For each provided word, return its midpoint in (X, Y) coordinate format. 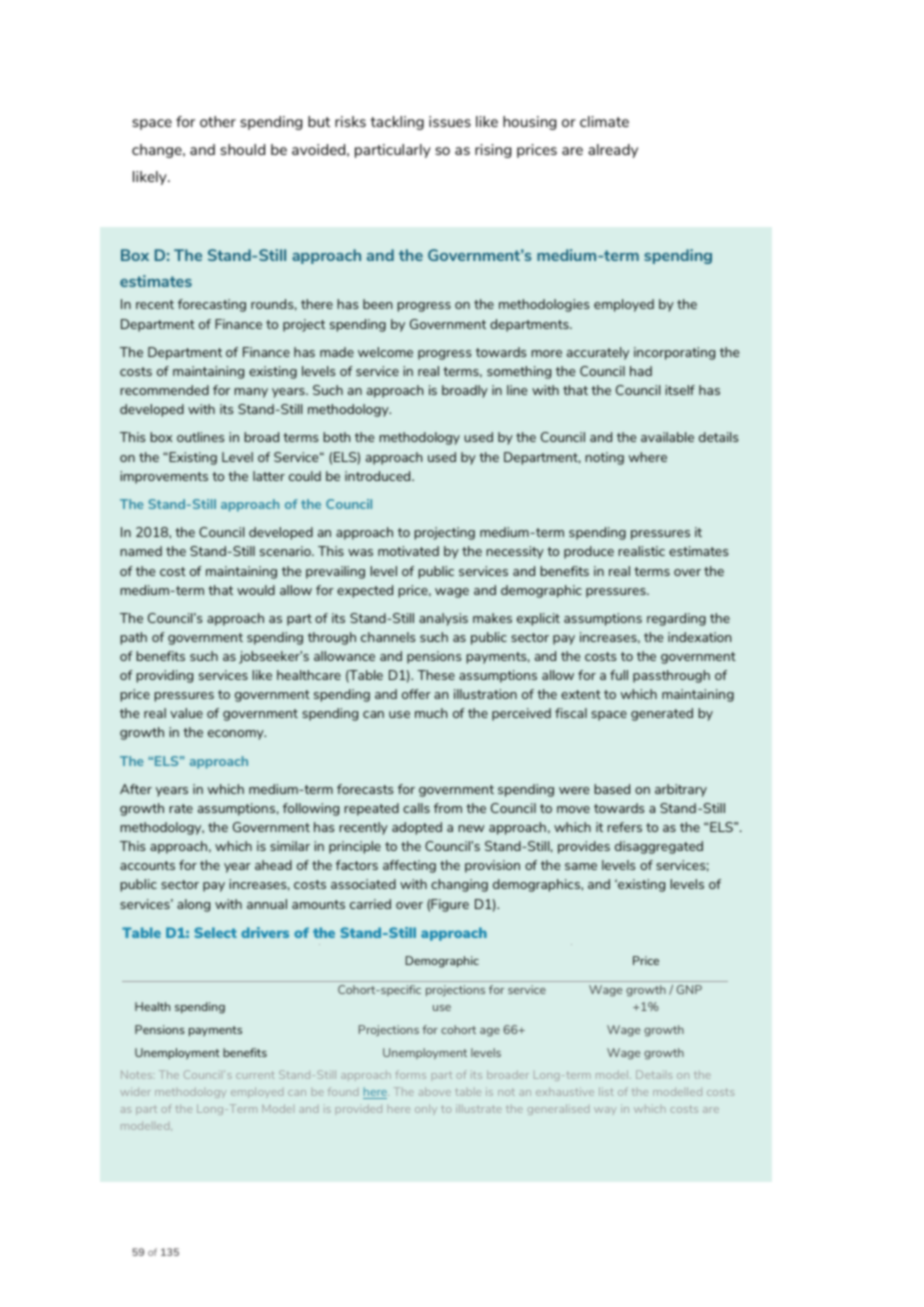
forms (410, 1074)
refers (625, 827)
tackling (397, 123)
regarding (676, 619)
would (256, 590)
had (641, 371)
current (255, 1075)
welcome (385, 352)
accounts (147, 865)
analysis (443, 619)
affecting (409, 866)
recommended (165, 390)
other (218, 121)
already (613, 151)
